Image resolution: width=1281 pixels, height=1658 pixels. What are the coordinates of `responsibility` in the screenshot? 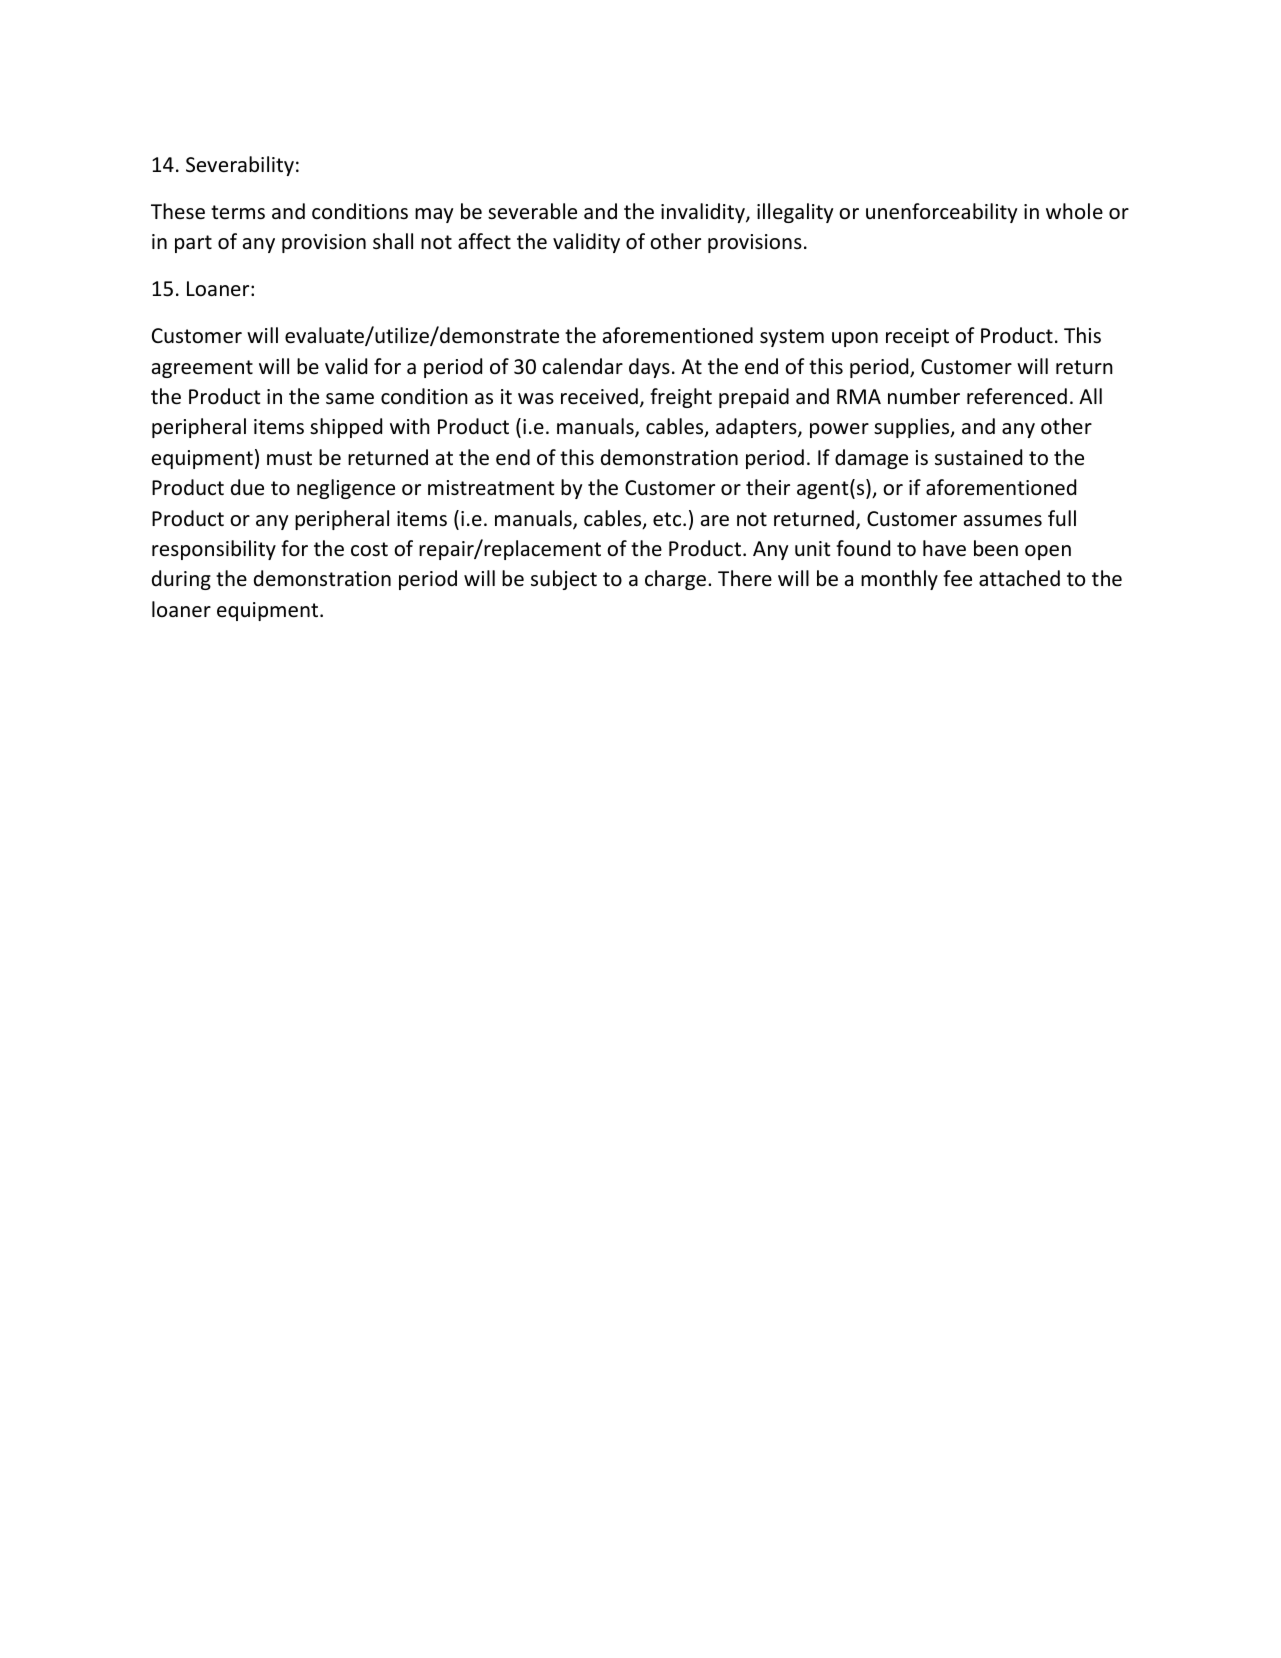 It's located at (214, 550).
